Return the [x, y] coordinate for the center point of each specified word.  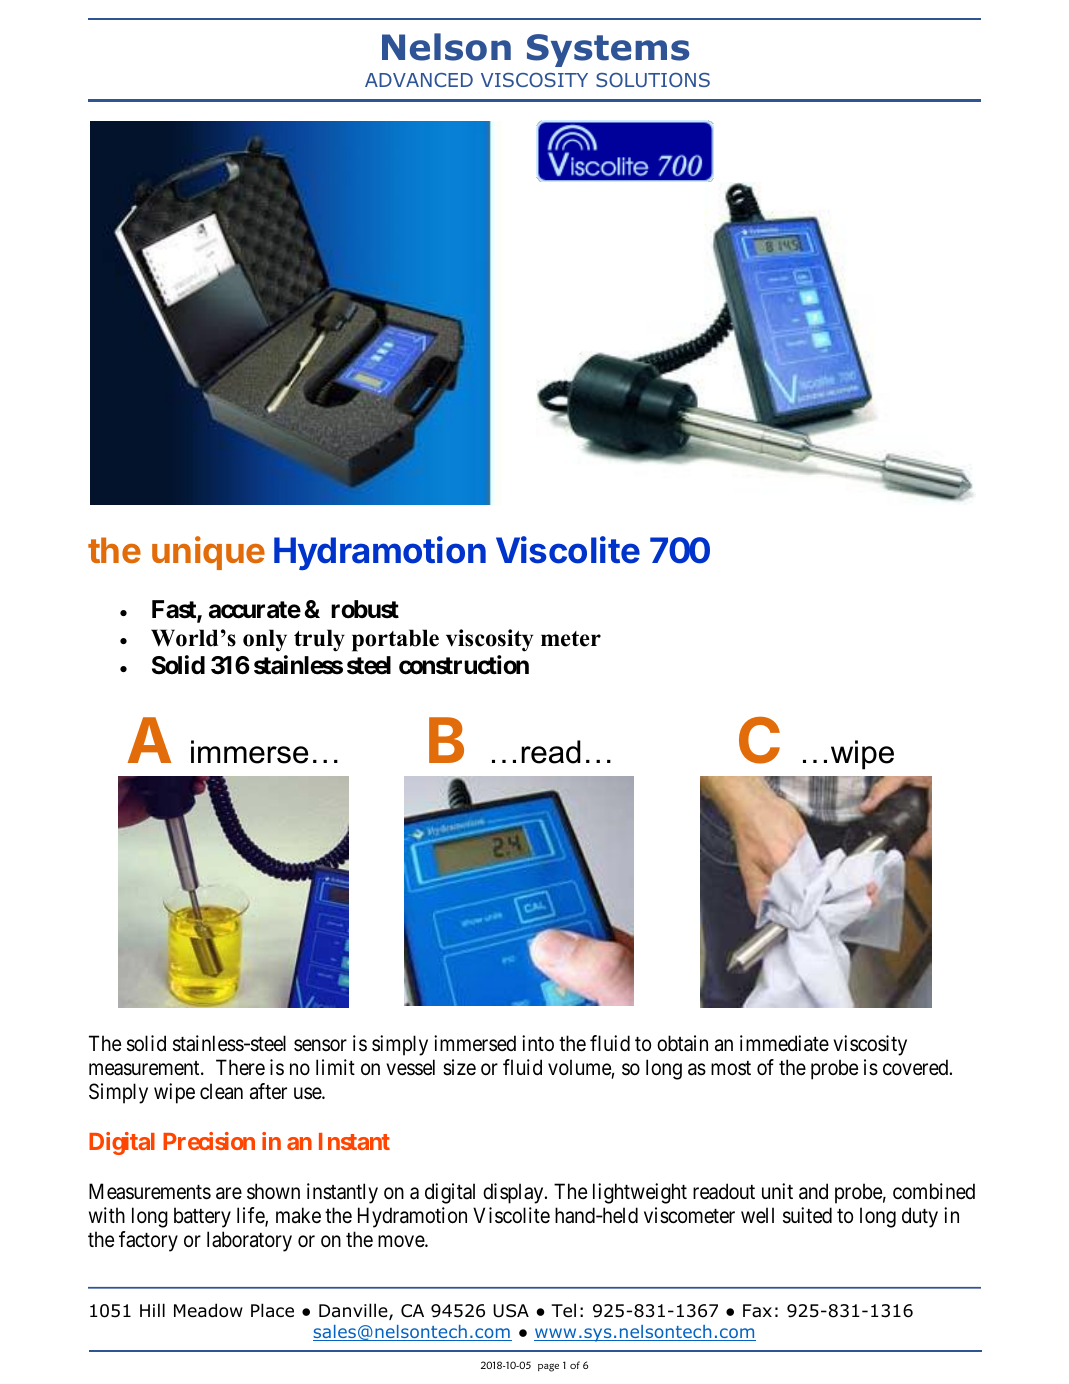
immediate [784, 1043]
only [265, 640]
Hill [152, 1310]
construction [464, 665]
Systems [608, 50]
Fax [757, 1311]
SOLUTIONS [653, 80]
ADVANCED [419, 80]
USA [511, 1311]
